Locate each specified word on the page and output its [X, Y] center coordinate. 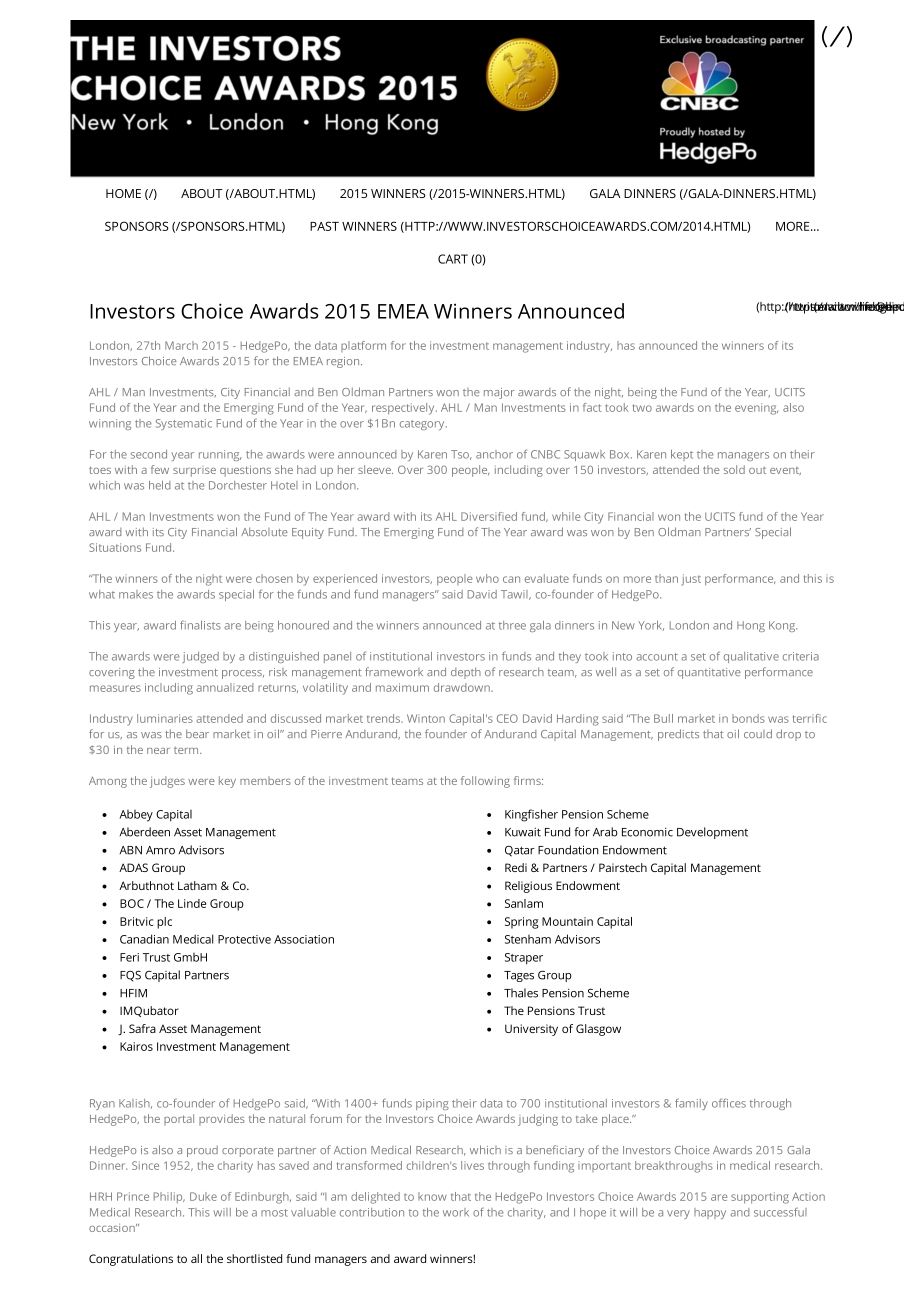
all [196, 1258]
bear [197, 733]
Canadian [144, 939]
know [432, 1196]
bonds [748, 718]
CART [453, 259]
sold [734, 469]
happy [710, 1213]
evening [756, 409]
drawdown [463, 687]
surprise [194, 472]
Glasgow [598, 1030]
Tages [519, 976]
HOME [123, 193]
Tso [461, 455]
